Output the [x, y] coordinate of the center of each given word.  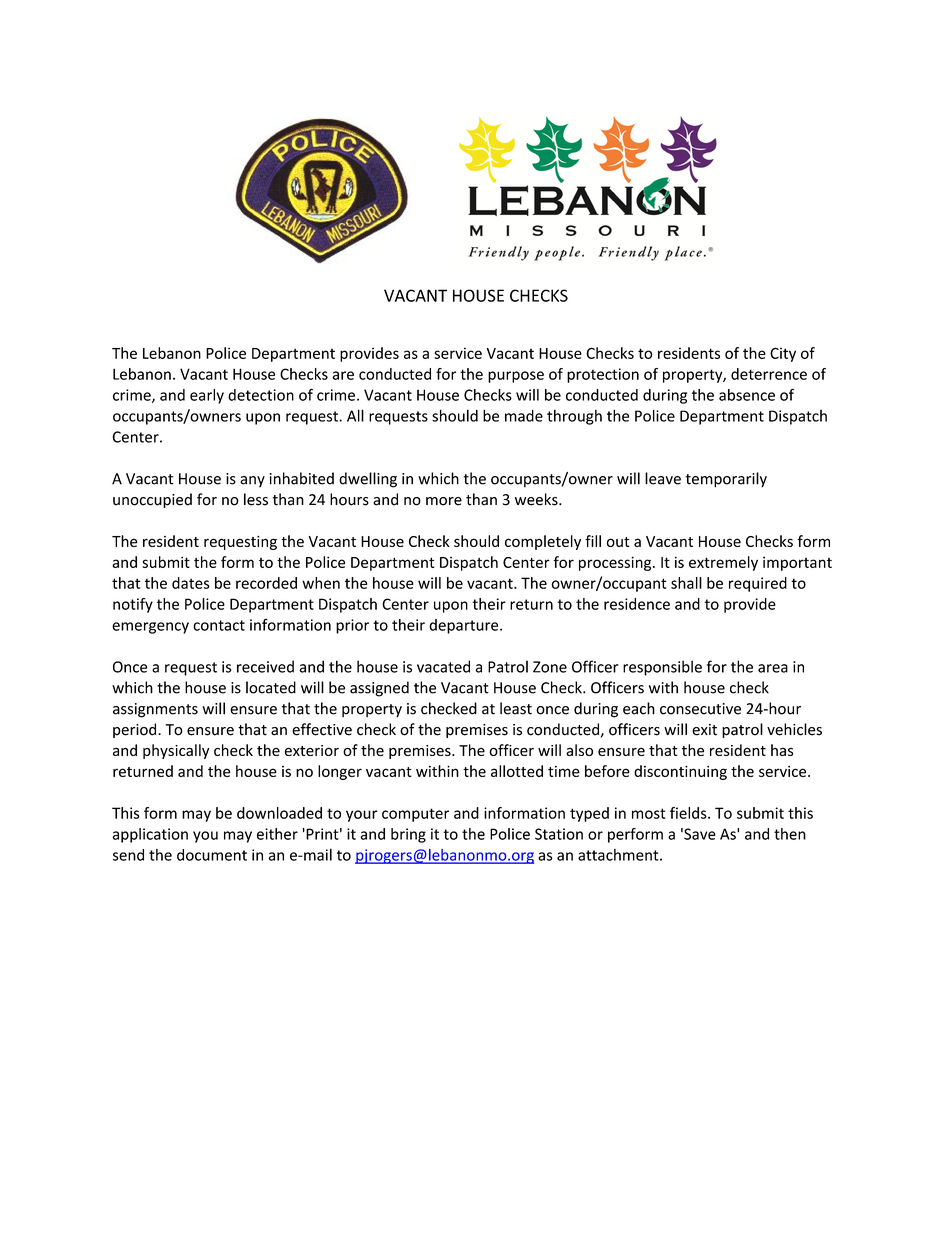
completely [543, 542]
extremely [723, 563]
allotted [517, 771]
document [212, 855]
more [444, 501]
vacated [443, 666]
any [252, 481]
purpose [516, 377]
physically [176, 751]
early [207, 396]
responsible [662, 668]
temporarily [726, 480]
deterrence [769, 374]
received [265, 666]
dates [191, 583]
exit [704, 730]
